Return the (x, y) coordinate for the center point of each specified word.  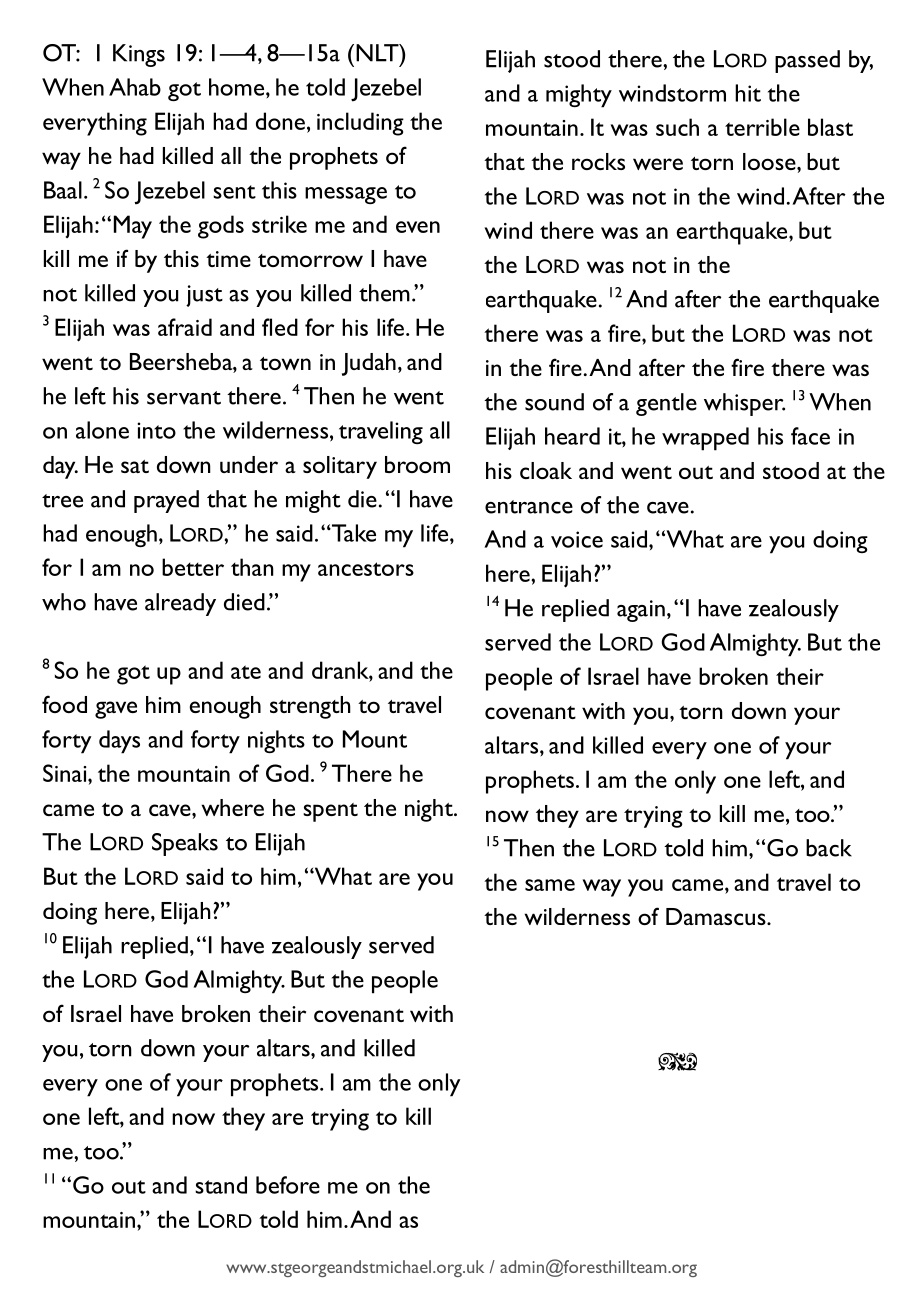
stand (221, 1185)
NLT (378, 53)
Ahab (135, 87)
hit (748, 93)
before (288, 1185)
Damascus (717, 916)
